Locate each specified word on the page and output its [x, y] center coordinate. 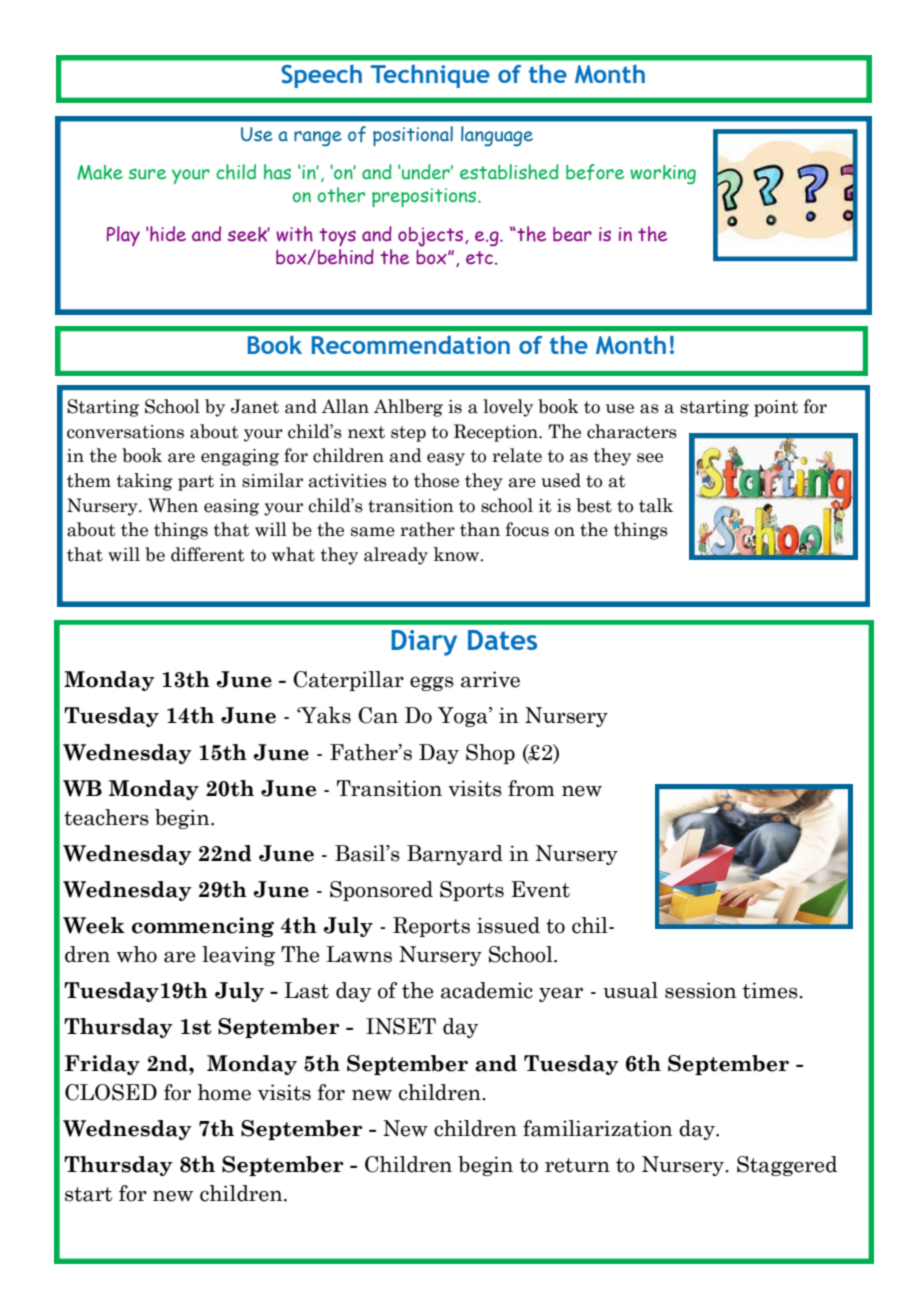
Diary [424, 643]
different [208, 554]
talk [656, 505]
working [663, 174]
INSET [401, 1026]
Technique [430, 76]
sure [147, 174]
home [224, 1092]
